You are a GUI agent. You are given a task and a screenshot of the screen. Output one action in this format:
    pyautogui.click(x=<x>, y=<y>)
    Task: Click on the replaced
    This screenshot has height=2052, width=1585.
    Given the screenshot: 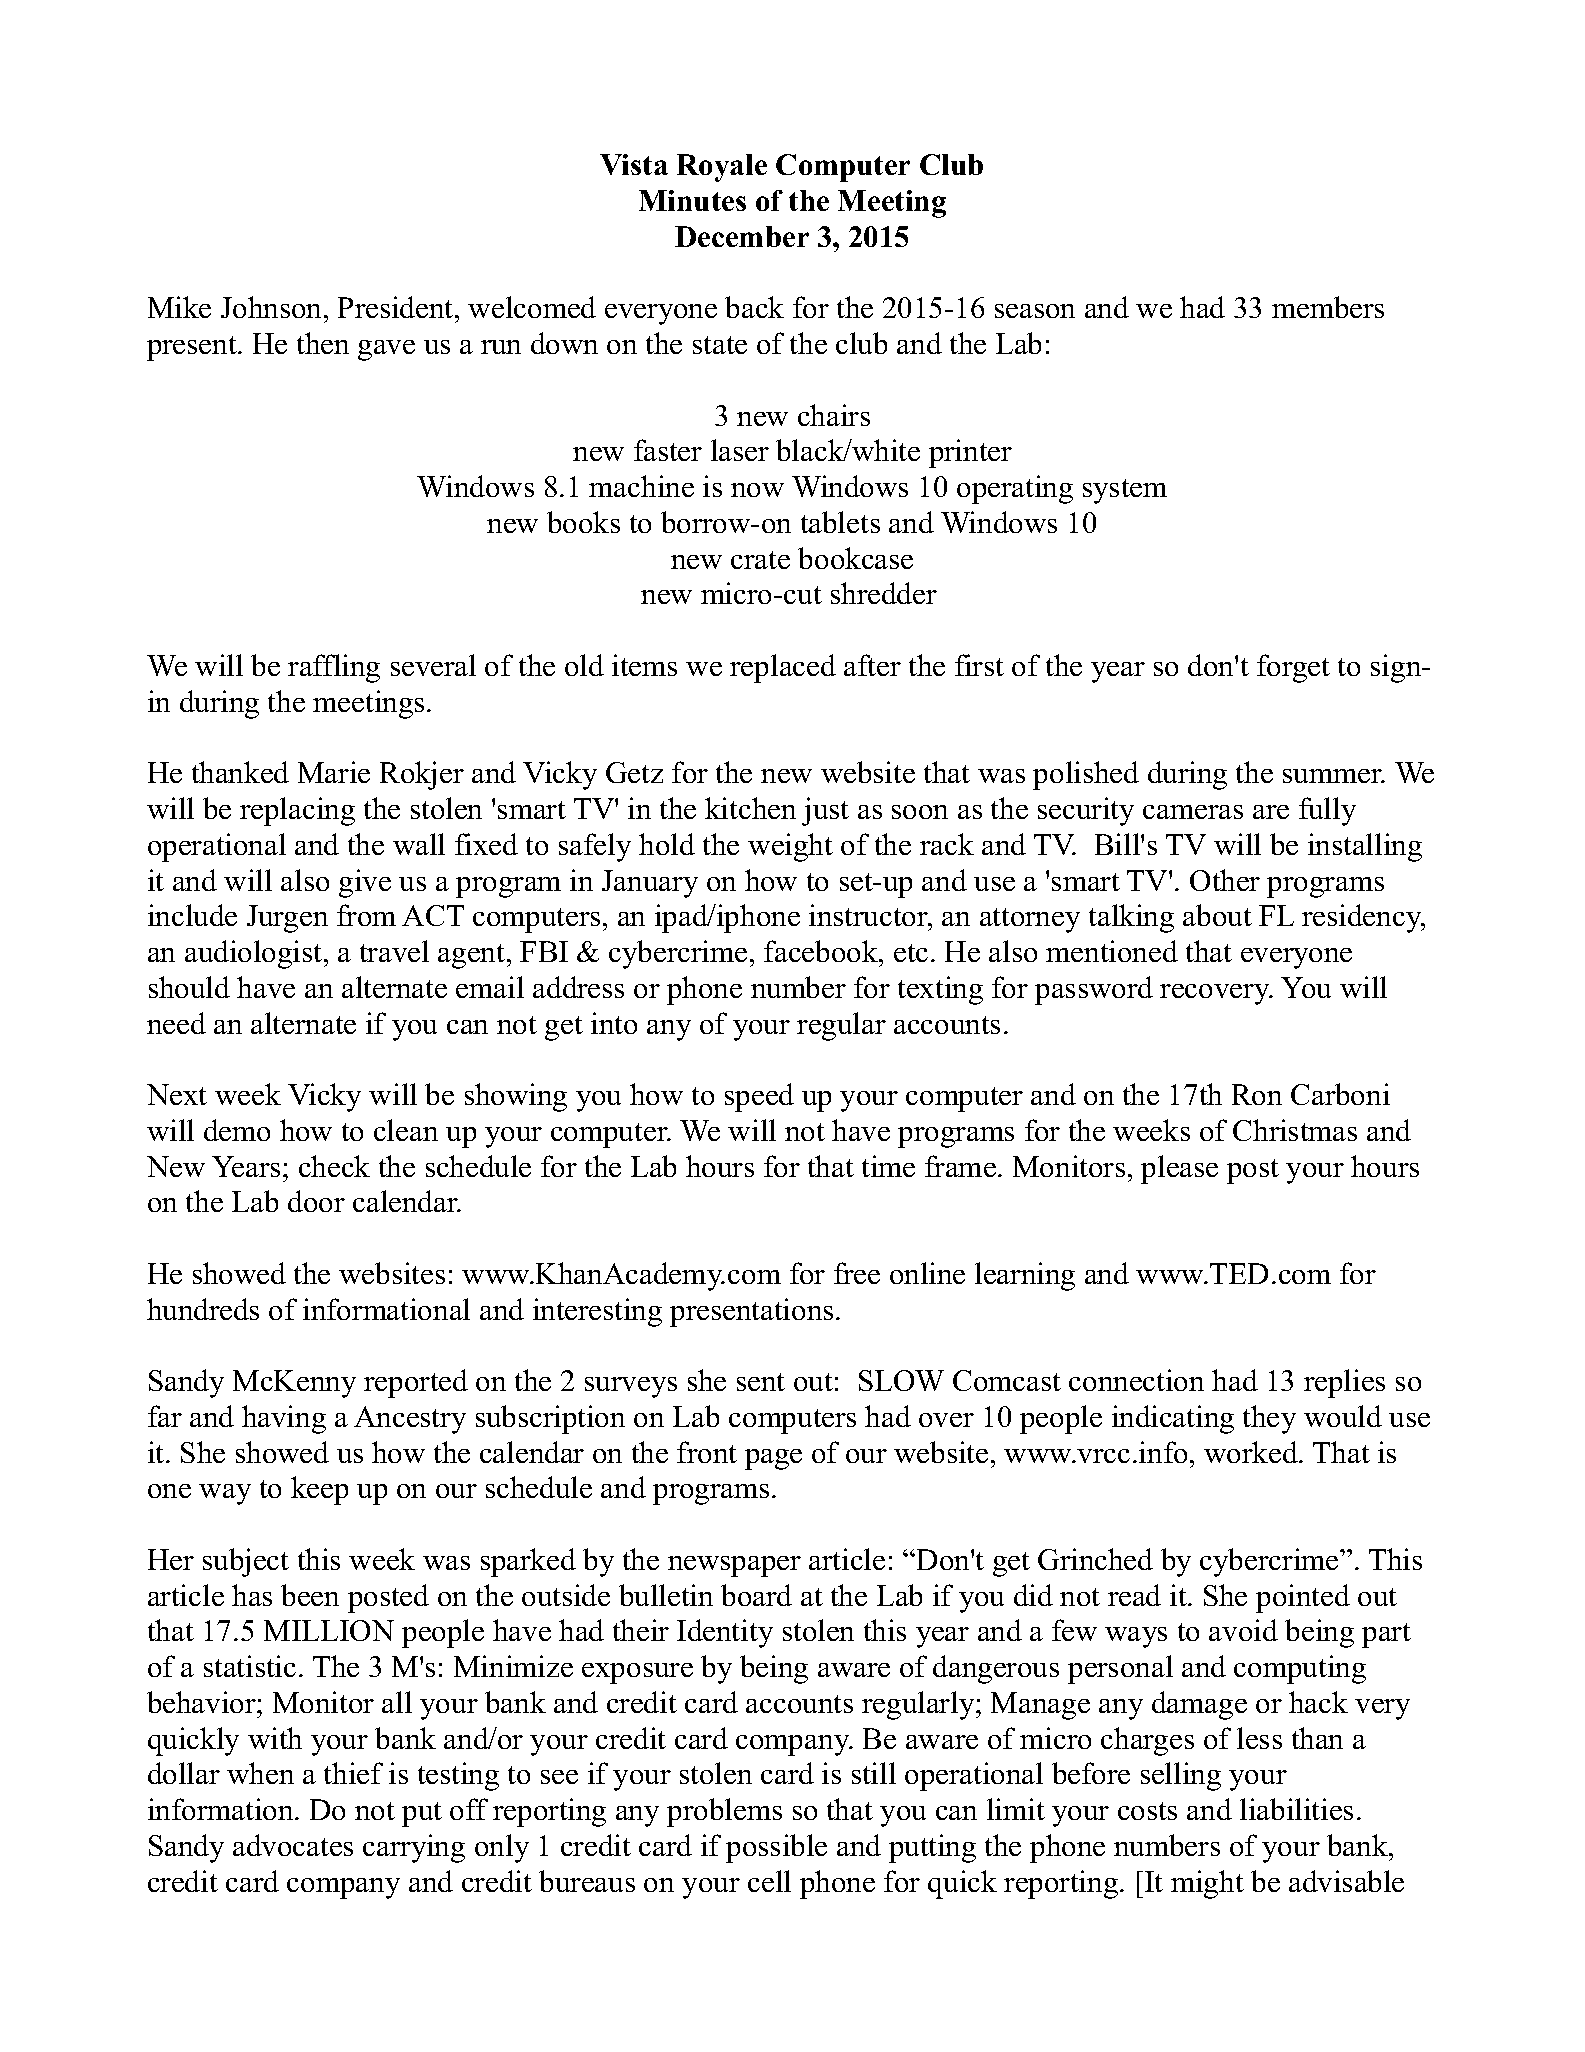 What is the action you would take?
    pyautogui.click(x=783, y=668)
